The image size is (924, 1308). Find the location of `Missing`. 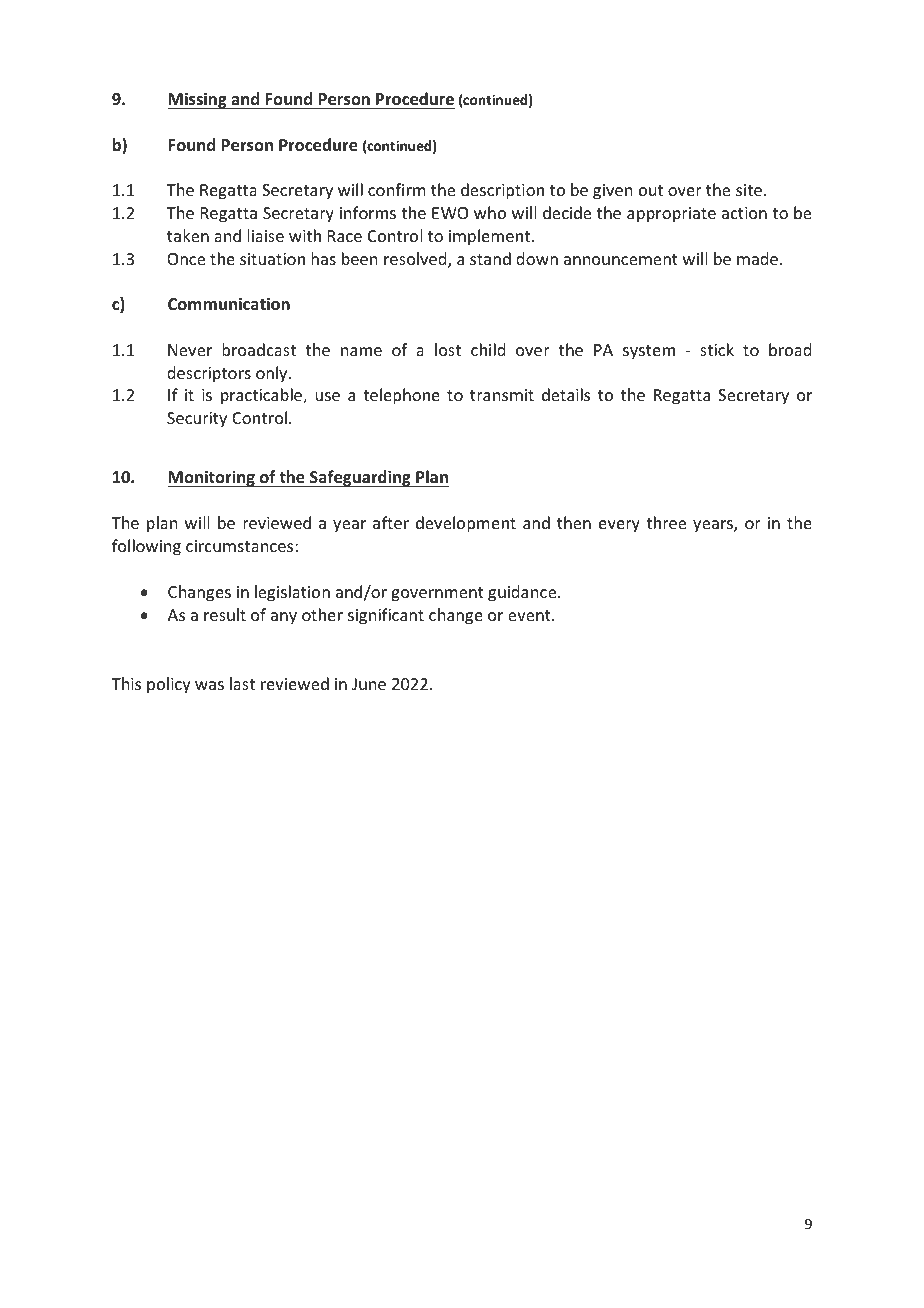

Missing is located at coordinates (198, 100).
